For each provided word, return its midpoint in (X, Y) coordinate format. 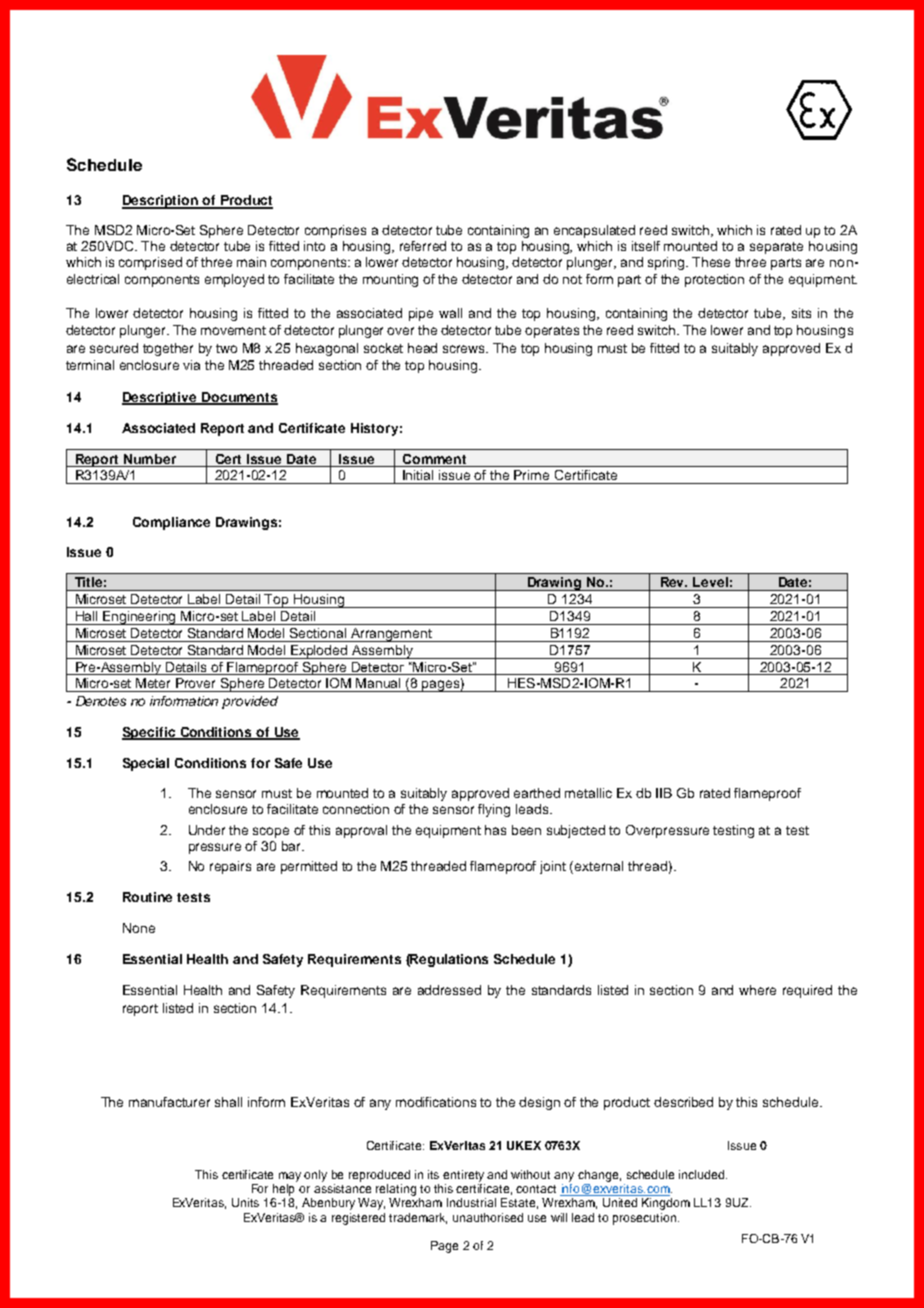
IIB (664, 793)
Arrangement (391, 635)
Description (161, 202)
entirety (463, 1176)
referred (423, 246)
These (711, 262)
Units (245, 1202)
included (703, 1174)
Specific (150, 733)
